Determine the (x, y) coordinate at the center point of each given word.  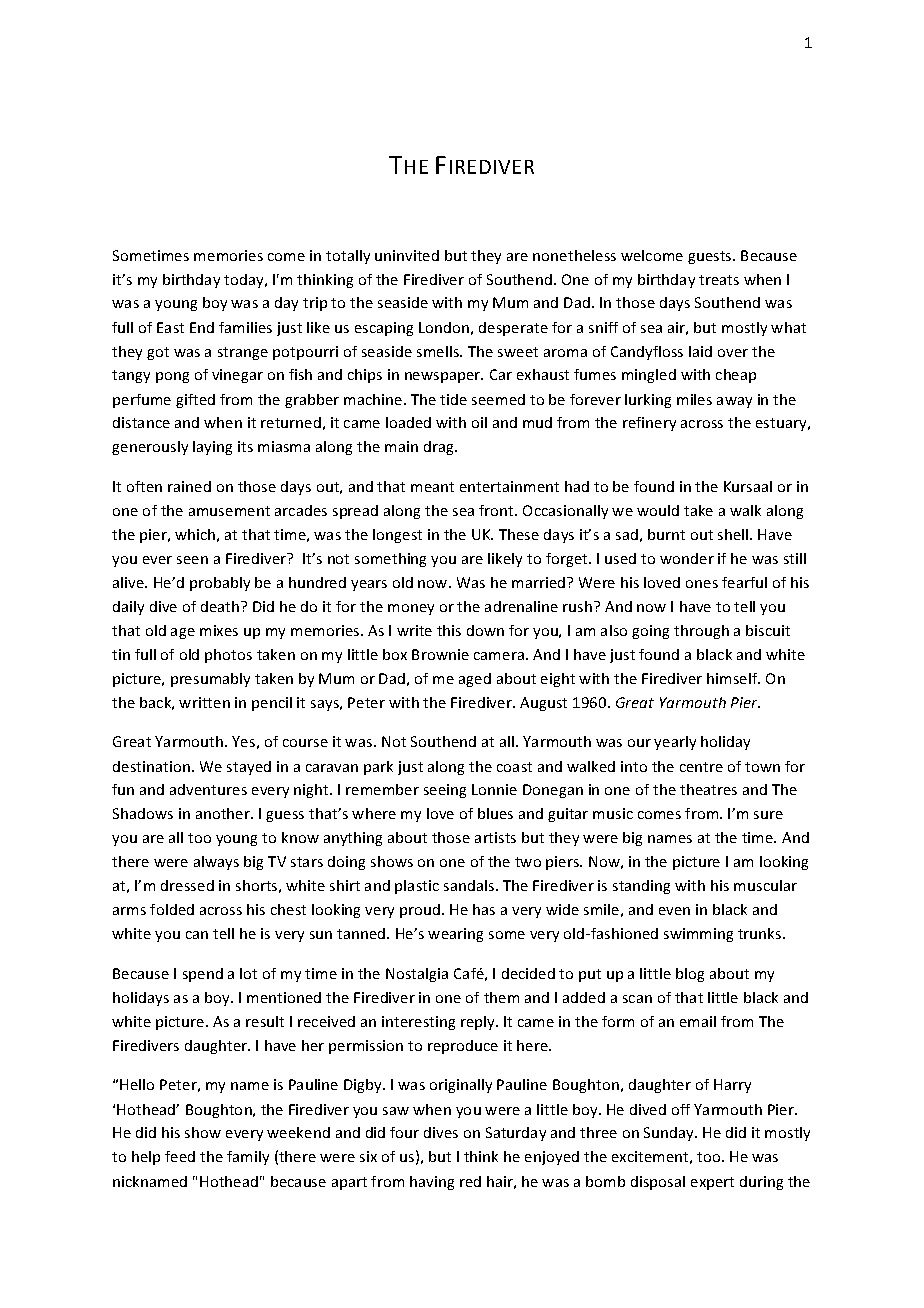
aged (475, 680)
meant (432, 487)
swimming (698, 935)
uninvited (407, 255)
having (432, 1183)
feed (180, 1156)
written (204, 702)
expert (712, 1183)
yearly (675, 743)
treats (719, 280)
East (170, 327)
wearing (455, 935)
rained (189, 486)
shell (734, 534)
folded (172, 909)
